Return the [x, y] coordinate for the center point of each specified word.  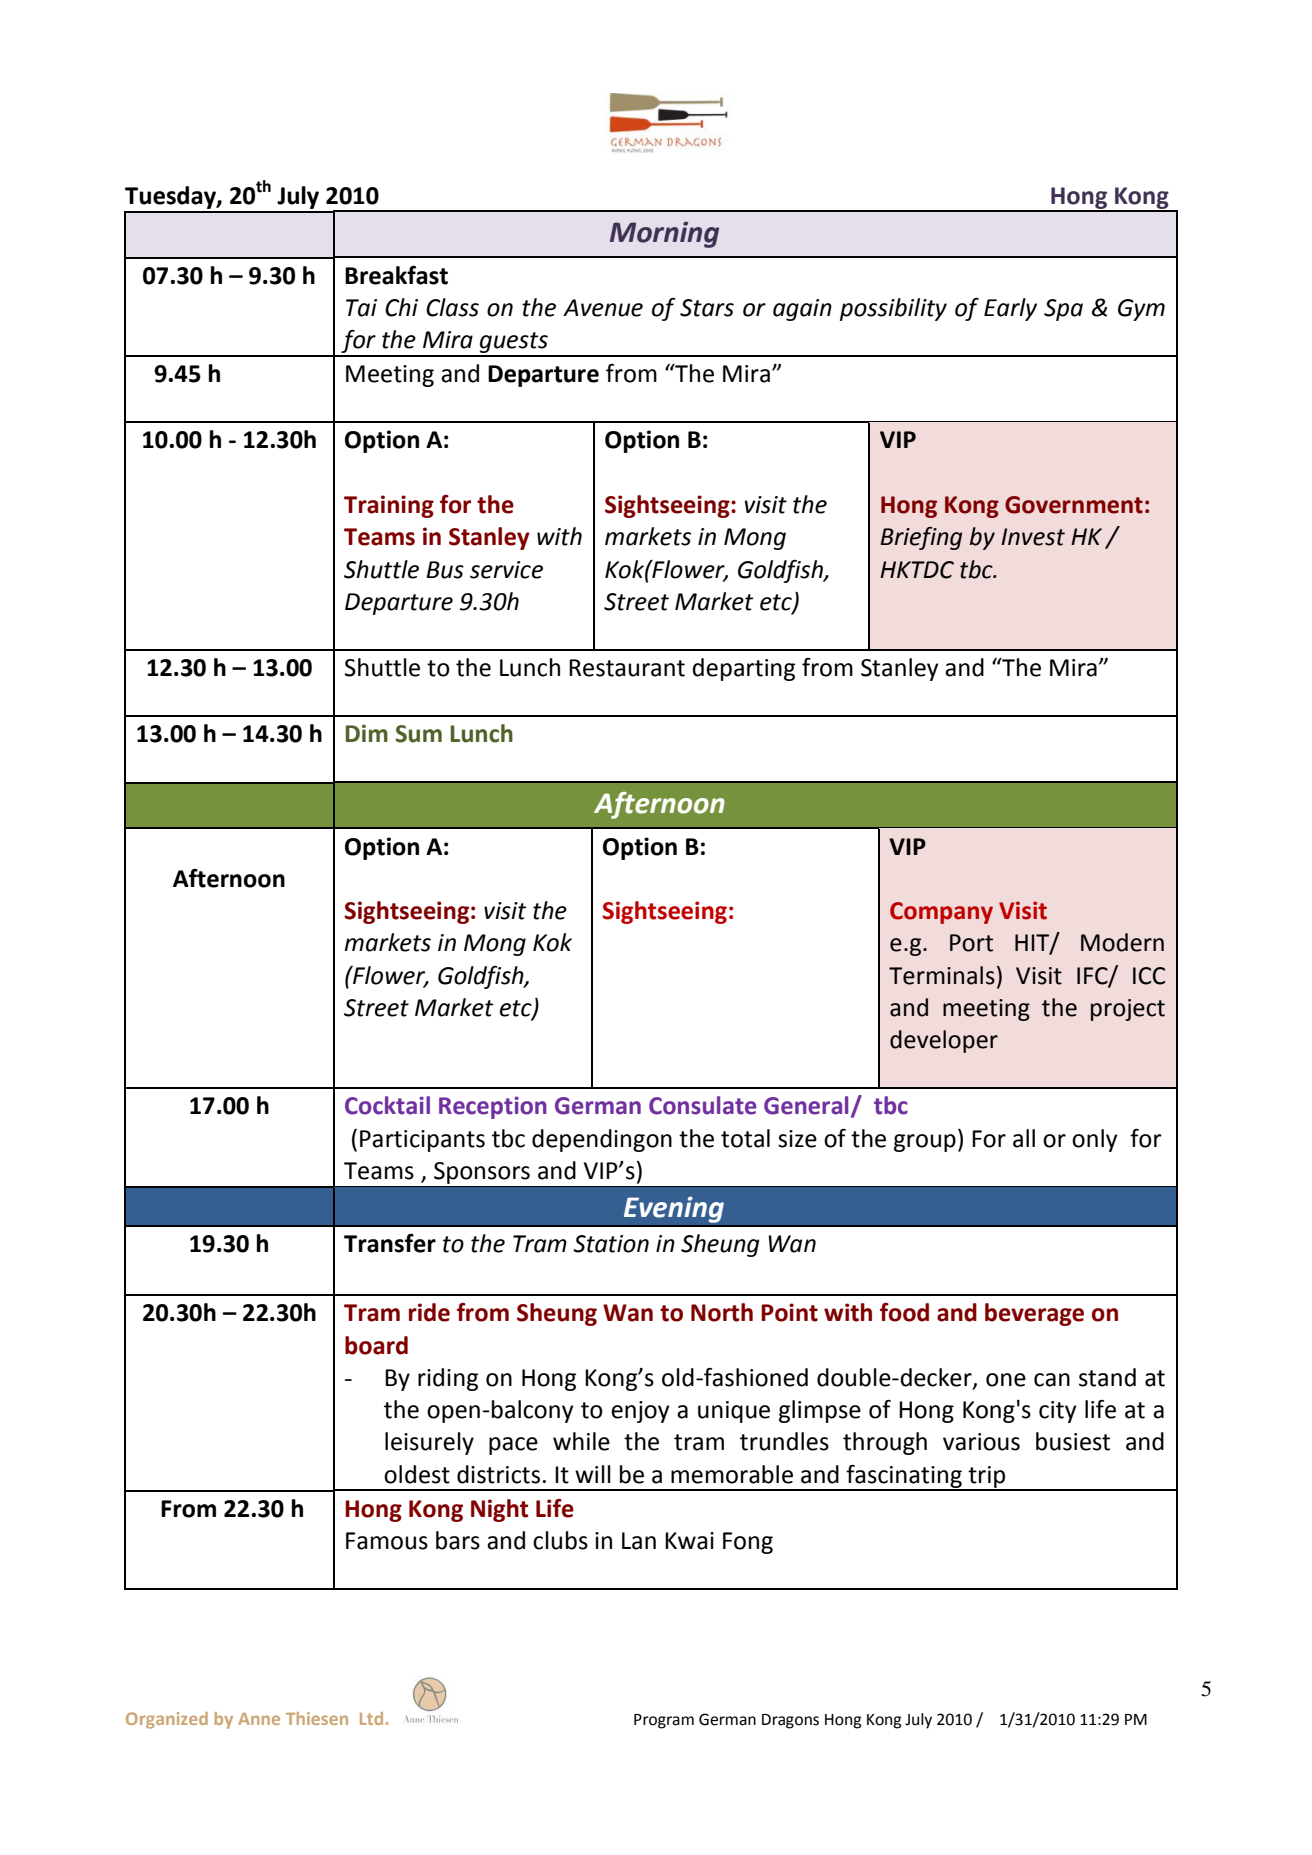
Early [1010, 309]
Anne [259, 1719]
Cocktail [387, 1105]
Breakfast [396, 275]
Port [971, 943]
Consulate [702, 1105]
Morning [664, 234]
